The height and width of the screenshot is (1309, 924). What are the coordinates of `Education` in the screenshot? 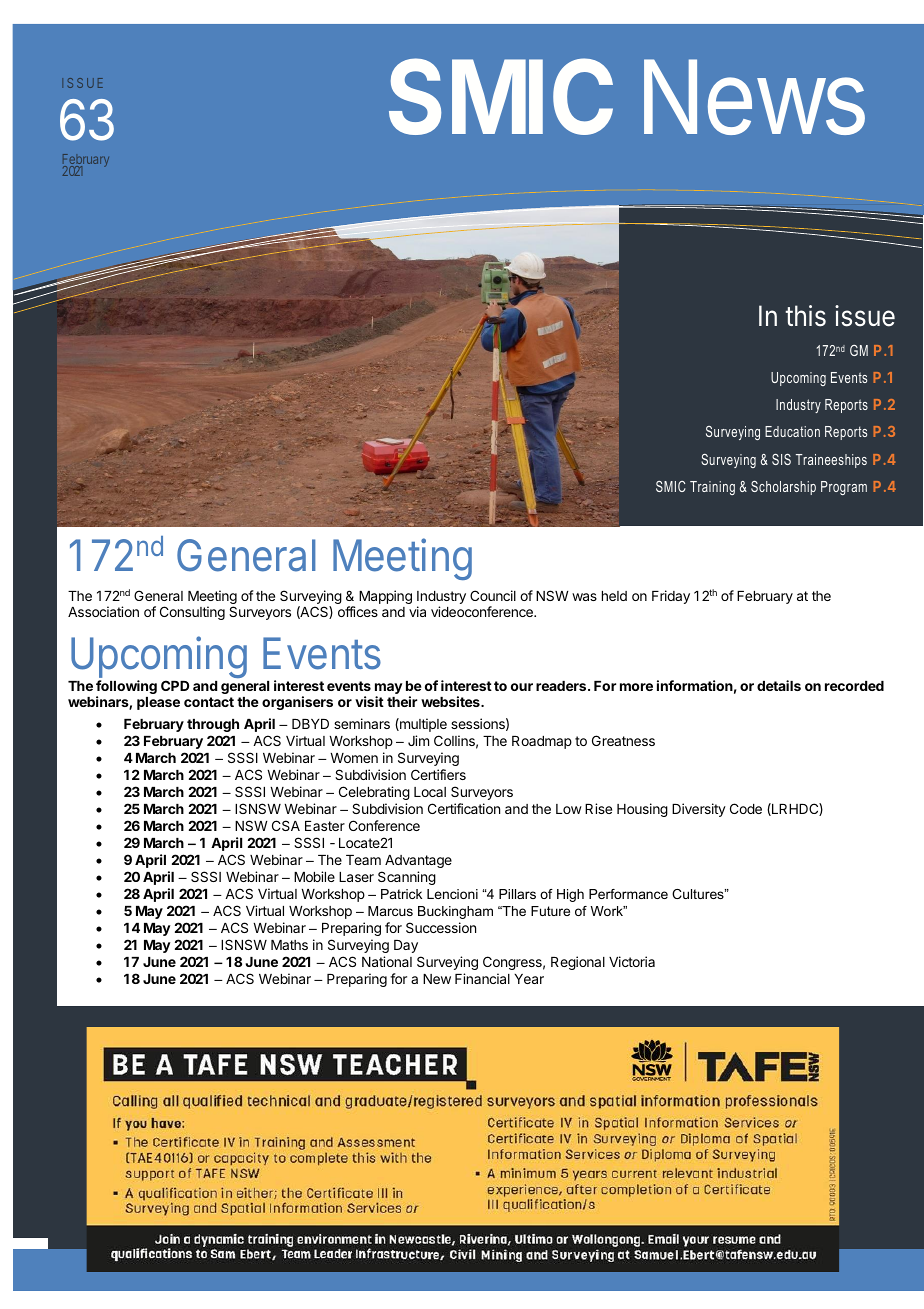 It's located at (792, 431).
